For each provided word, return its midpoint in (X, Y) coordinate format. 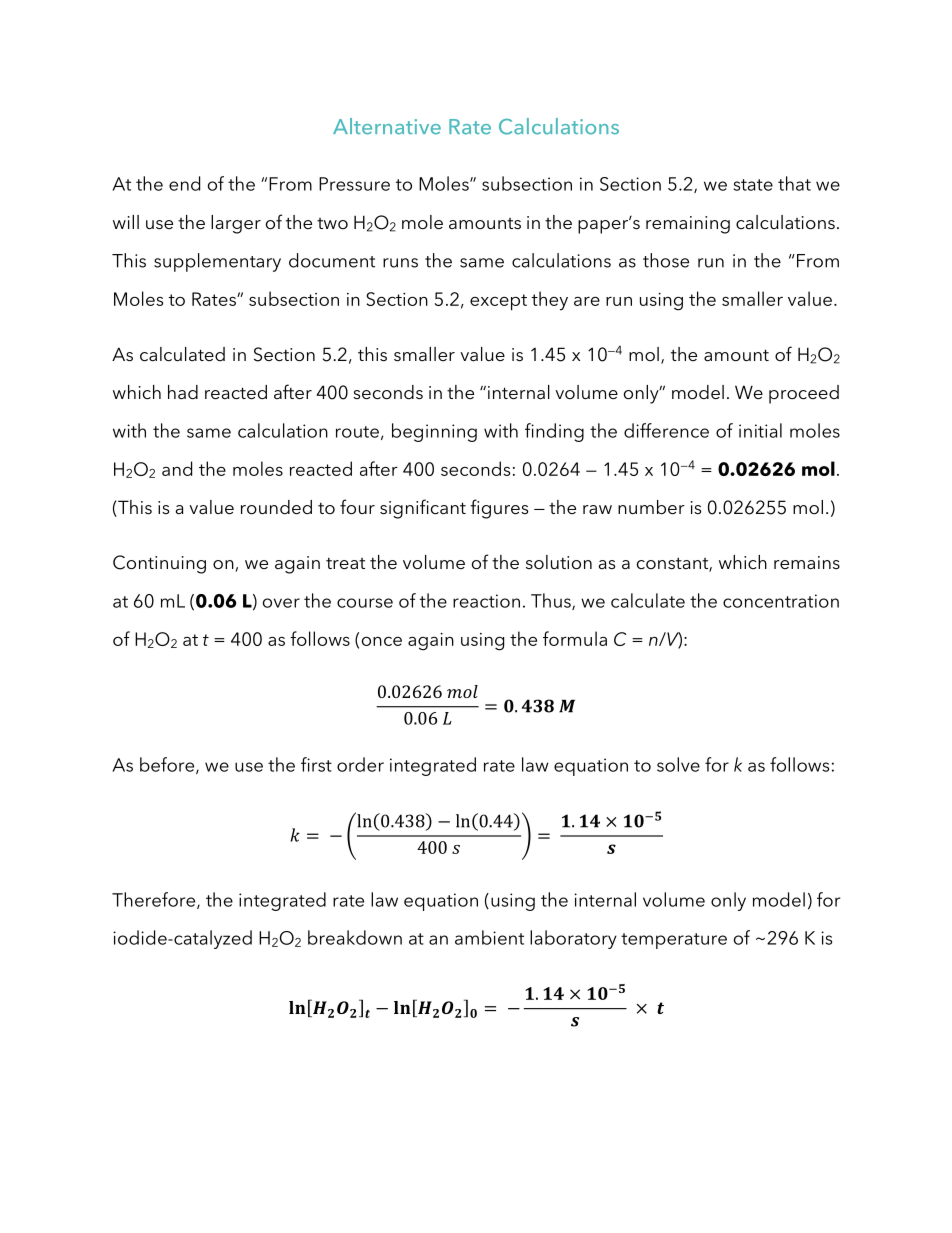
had (183, 392)
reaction (486, 601)
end (184, 183)
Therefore (155, 900)
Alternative (387, 126)
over (281, 603)
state (753, 185)
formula (575, 638)
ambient (489, 937)
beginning (434, 432)
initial (760, 430)
